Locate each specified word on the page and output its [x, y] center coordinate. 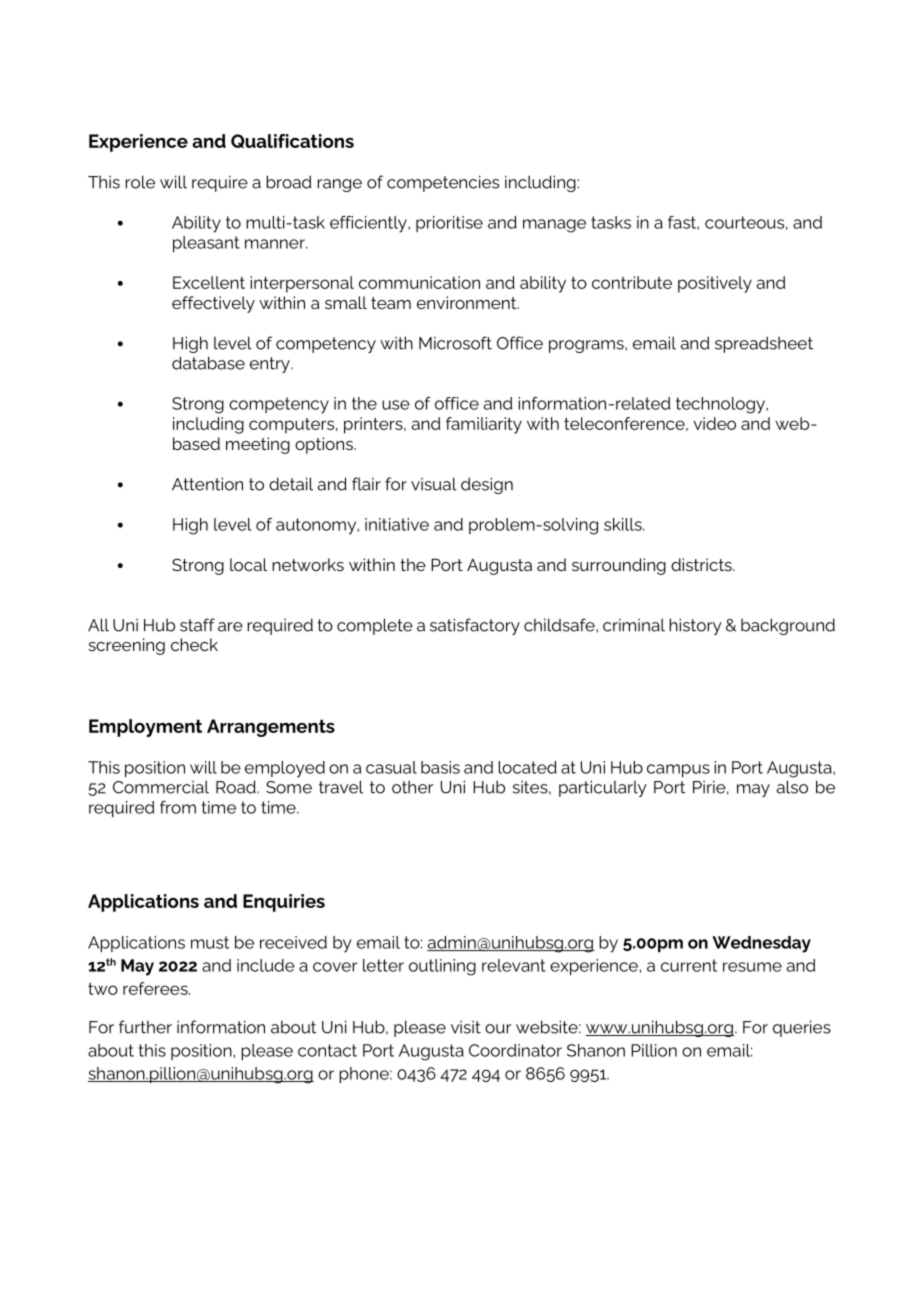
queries [802, 1028]
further [145, 1027]
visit [466, 1027]
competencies [443, 183]
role [140, 182]
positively [715, 284]
